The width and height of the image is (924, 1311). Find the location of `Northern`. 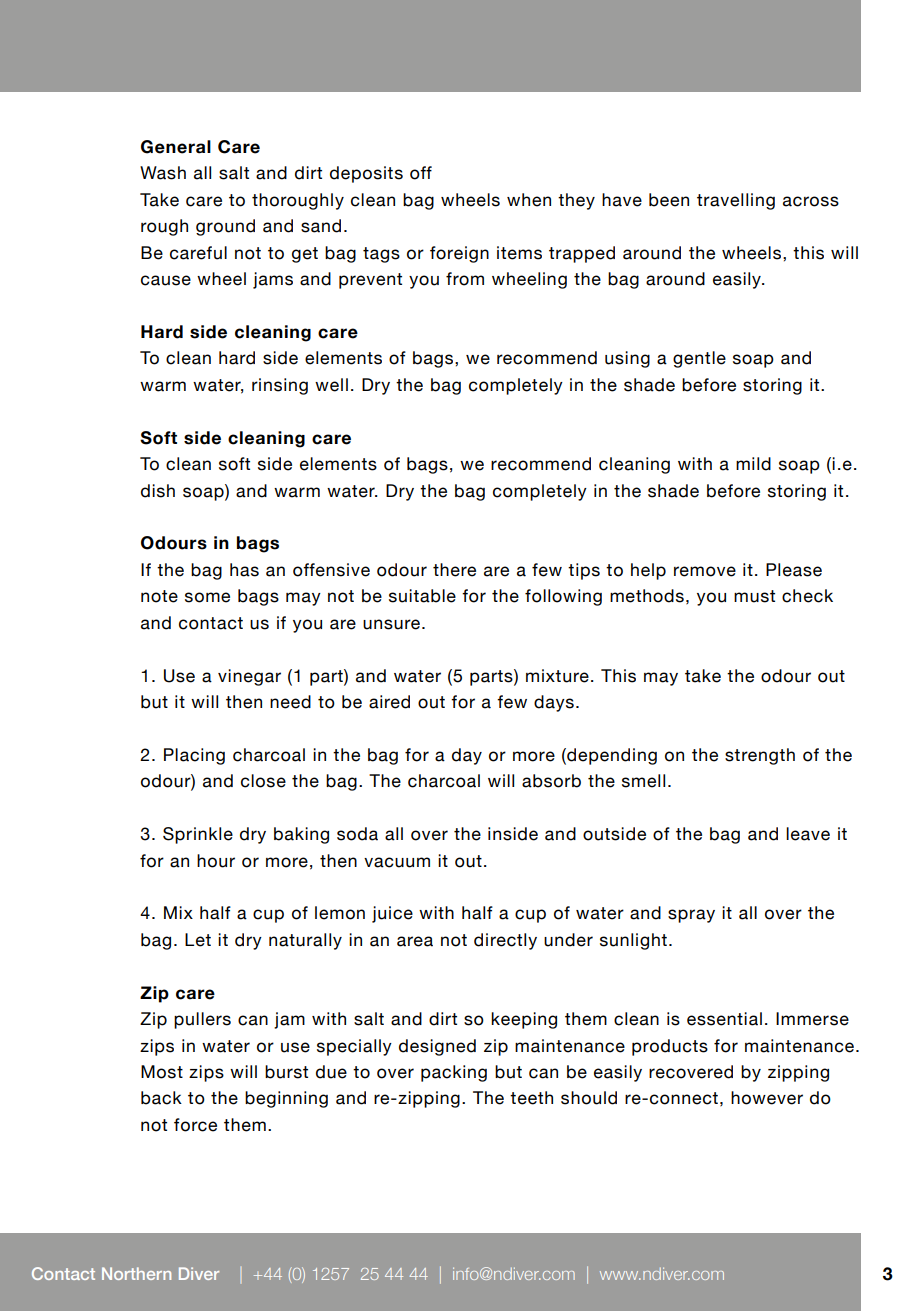

Northern is located at coordinates (136, 1273).
